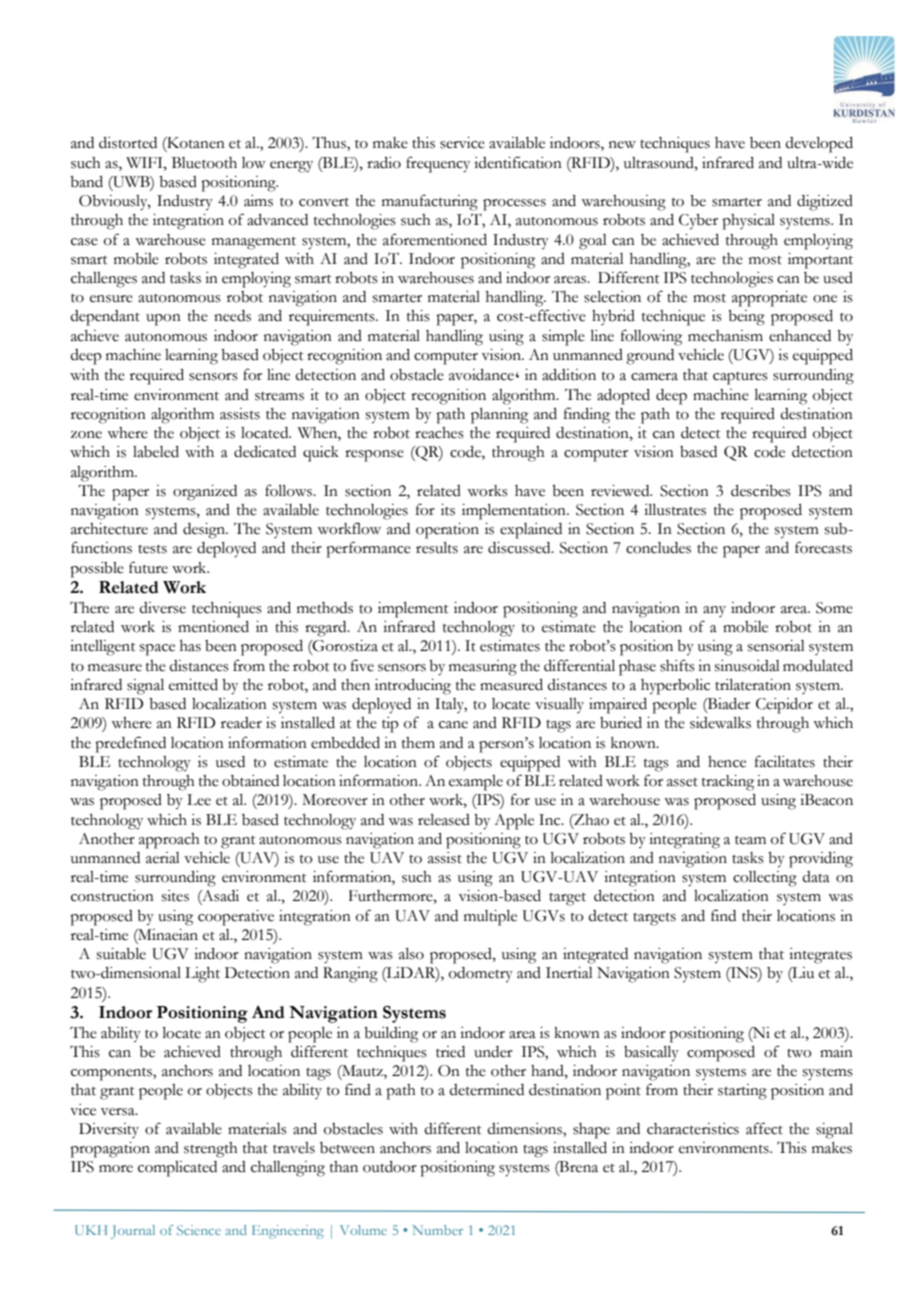 The height and width of the document is (1308, 924). Describe the element at coordinates (177, 1169) in the document. I see `complicated` at that location.
